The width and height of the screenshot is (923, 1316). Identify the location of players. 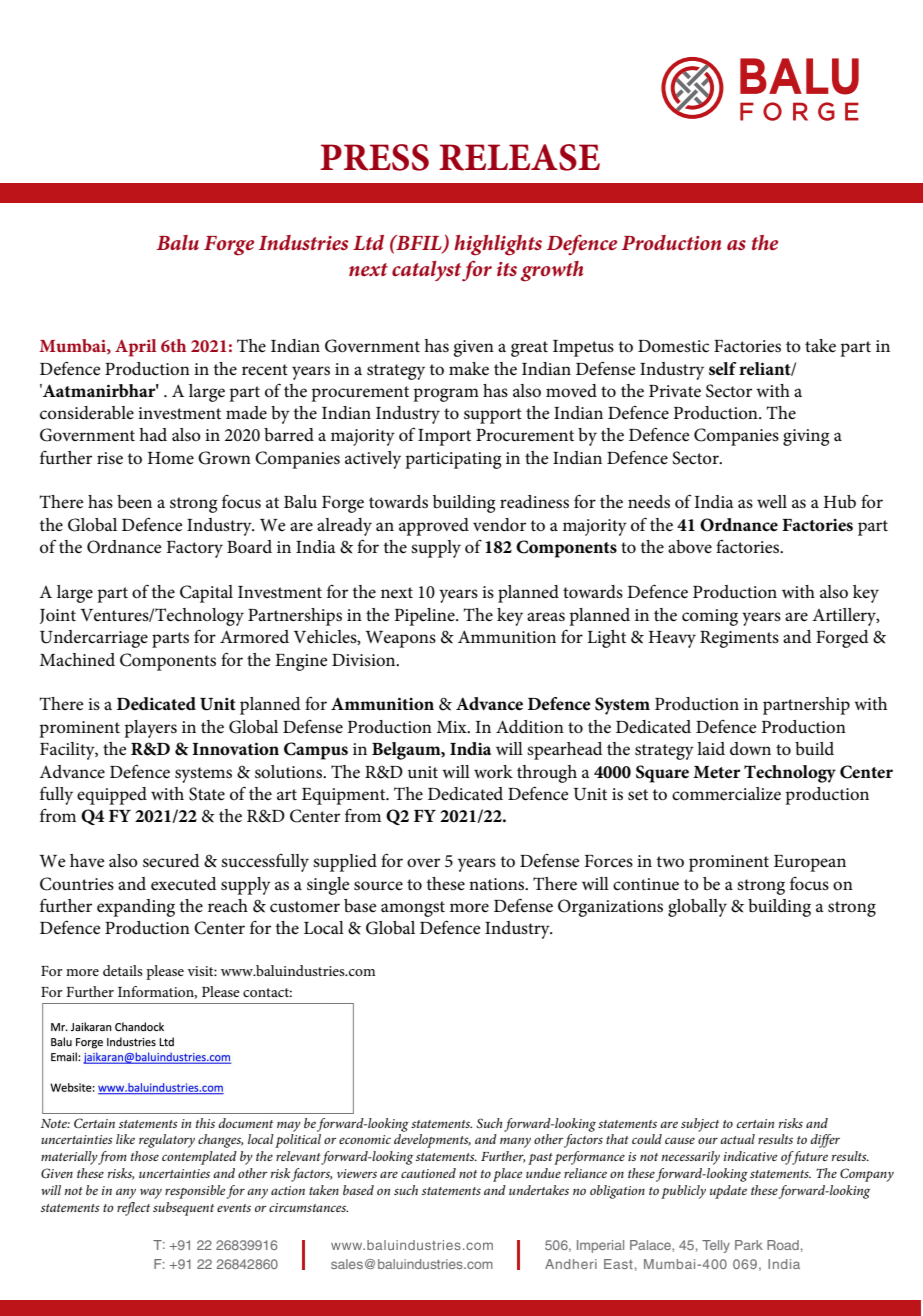
(150, 729).
